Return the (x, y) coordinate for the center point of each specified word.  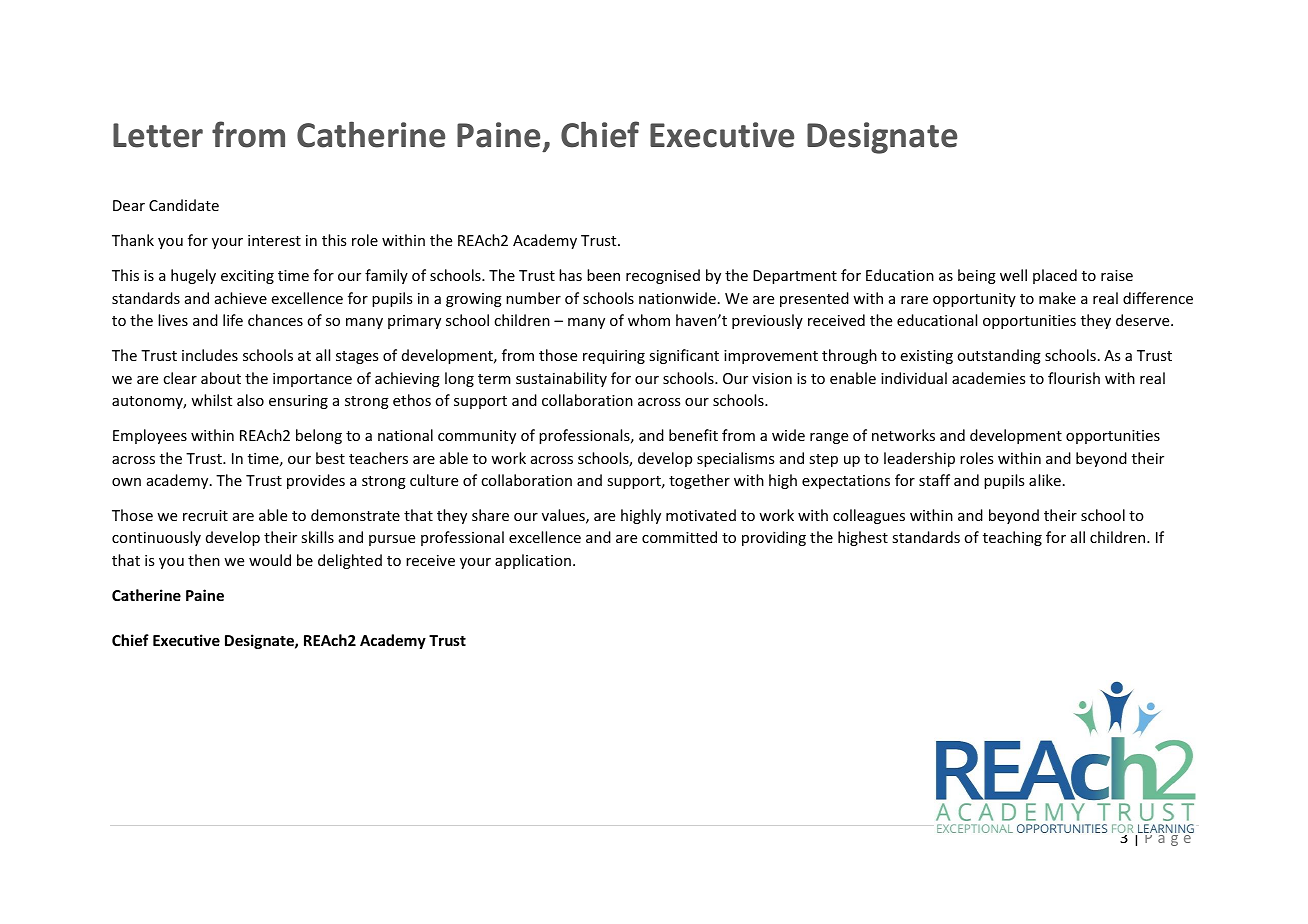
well (1013, 275)
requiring (614, 357)
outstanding (999, 356)
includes (210, 355)
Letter (158, 135)
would (270, 560)
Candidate (184, 205)
